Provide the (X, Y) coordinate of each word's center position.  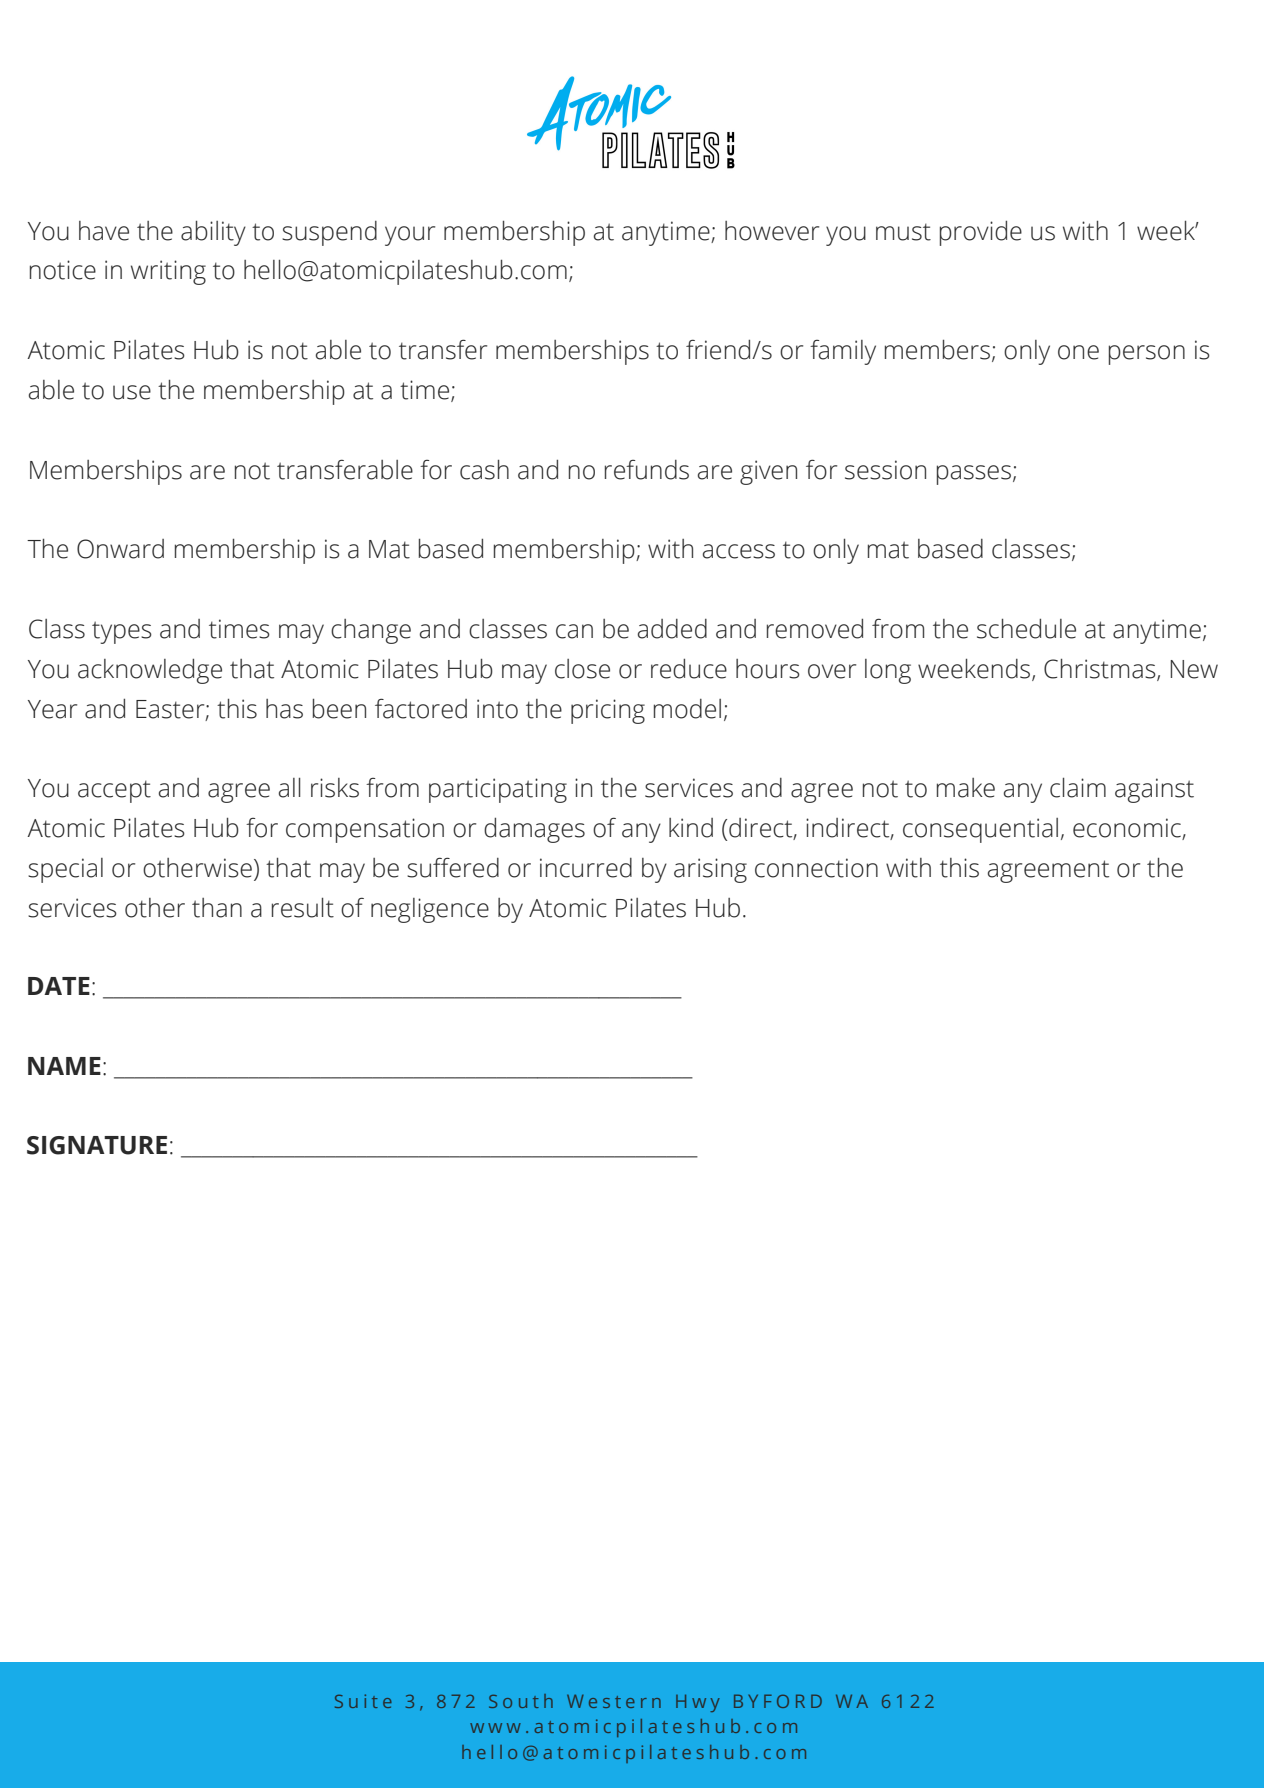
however (772, 231)
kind (691, 828)
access (739, 551)
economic (1128, 829)
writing (168, 272)
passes (974, 475)
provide (981, 233)
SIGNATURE (97, 1145)
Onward (120, 549)
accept (114, 791)
